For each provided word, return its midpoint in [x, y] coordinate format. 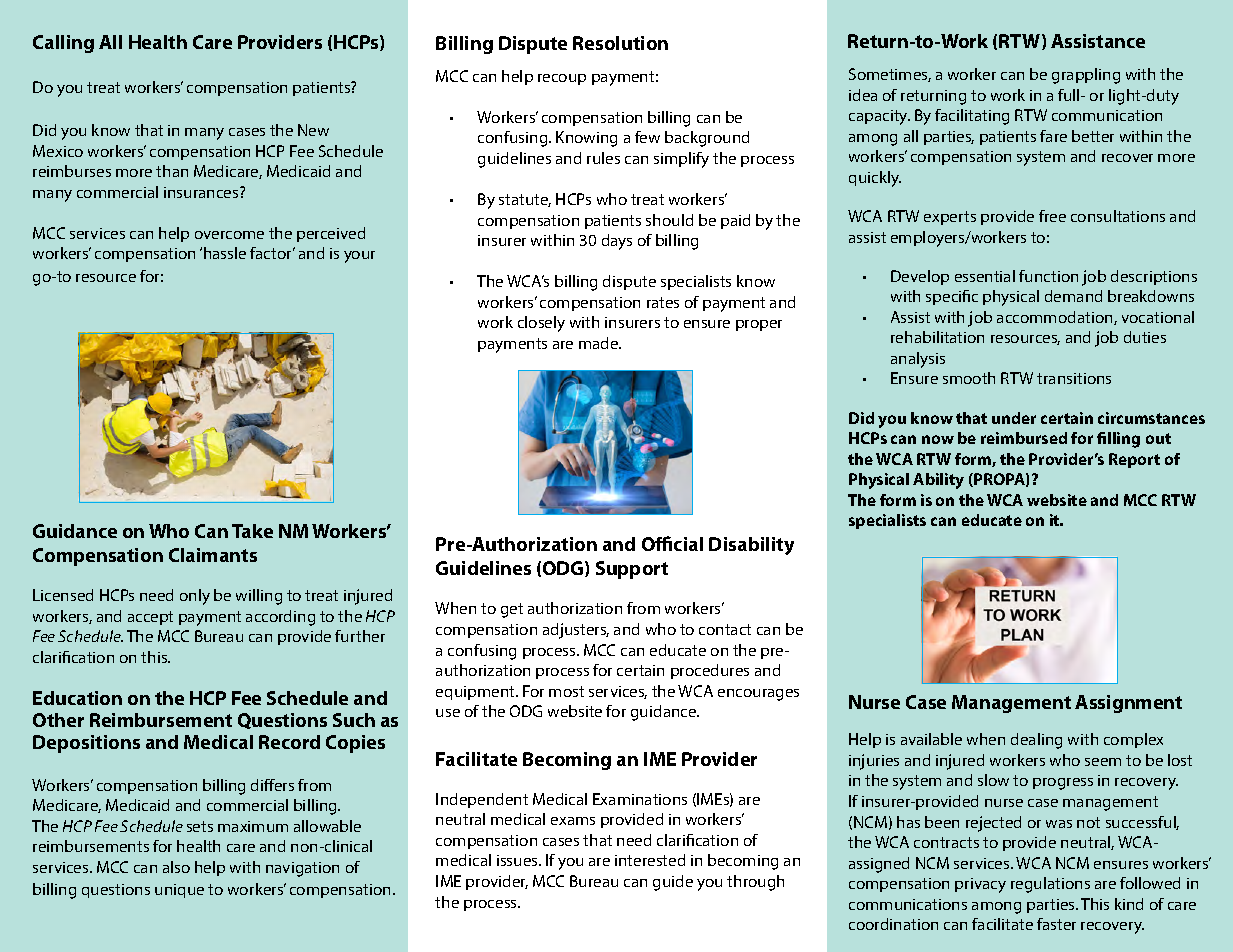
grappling [1086, 76]
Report [1134, 460]
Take [252, 531]
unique [179, 891]
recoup [562, 79]
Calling [63, 44]
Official [672, 543]
